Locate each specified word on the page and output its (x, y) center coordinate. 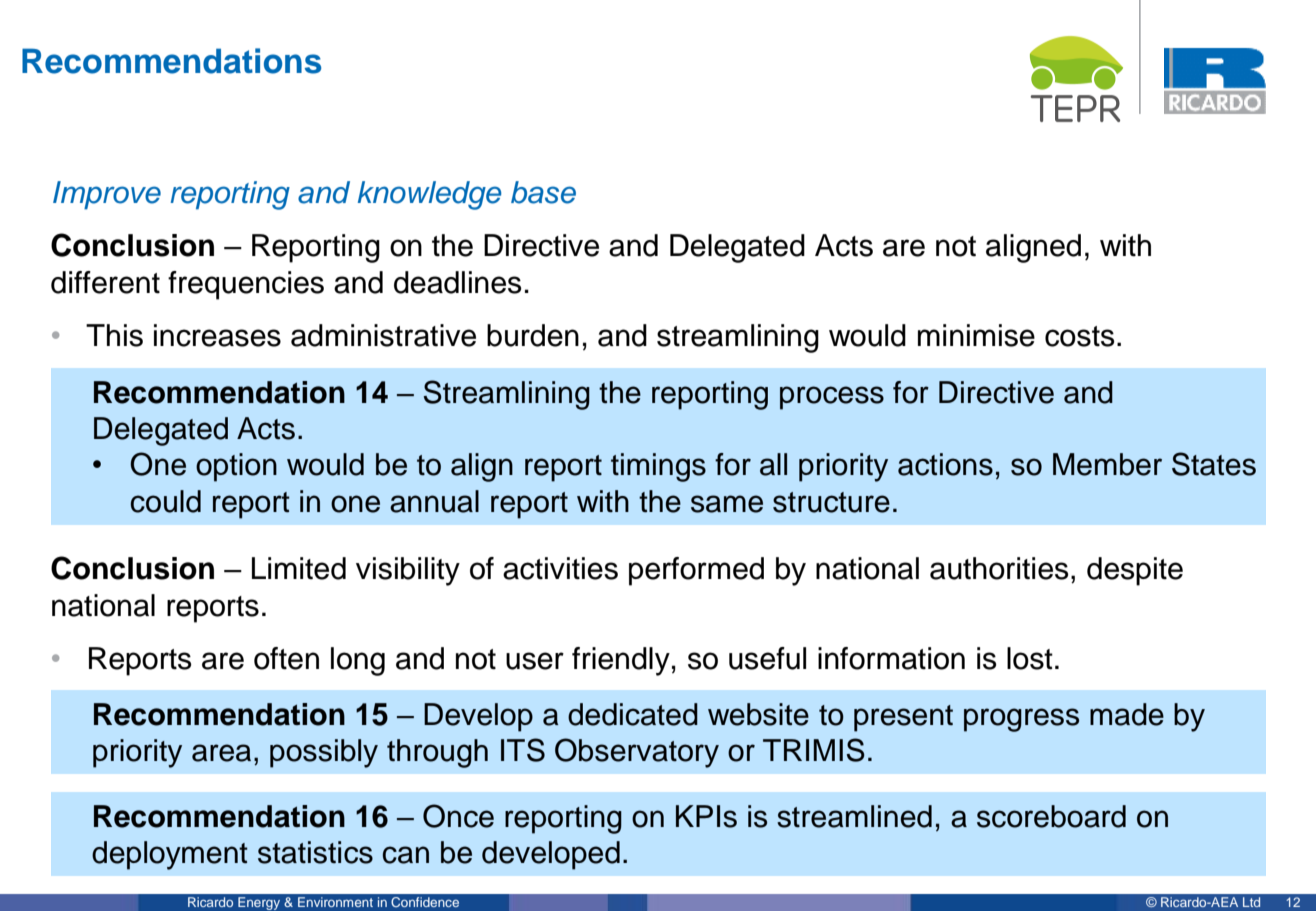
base (543, 192)
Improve (107, 195)
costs (1079, 336)
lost (1030, 658)
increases (217, 335)
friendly (621, 661)
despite (1135, 571)
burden (533, 335)
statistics (315, 852)
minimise (976, 335)
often (286, 658)
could (166, 501)
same (727, 504)
